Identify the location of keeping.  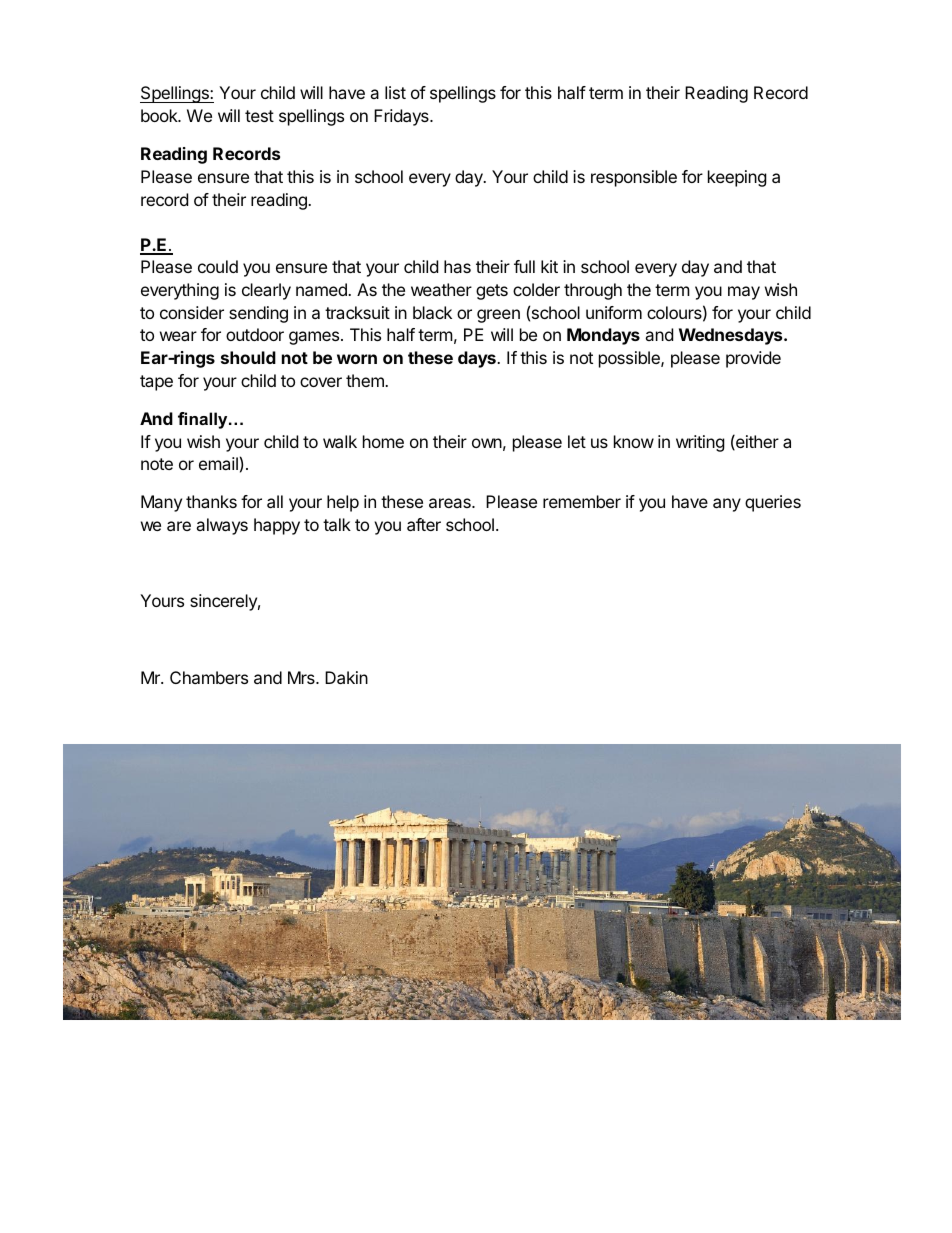
(737, 178).
